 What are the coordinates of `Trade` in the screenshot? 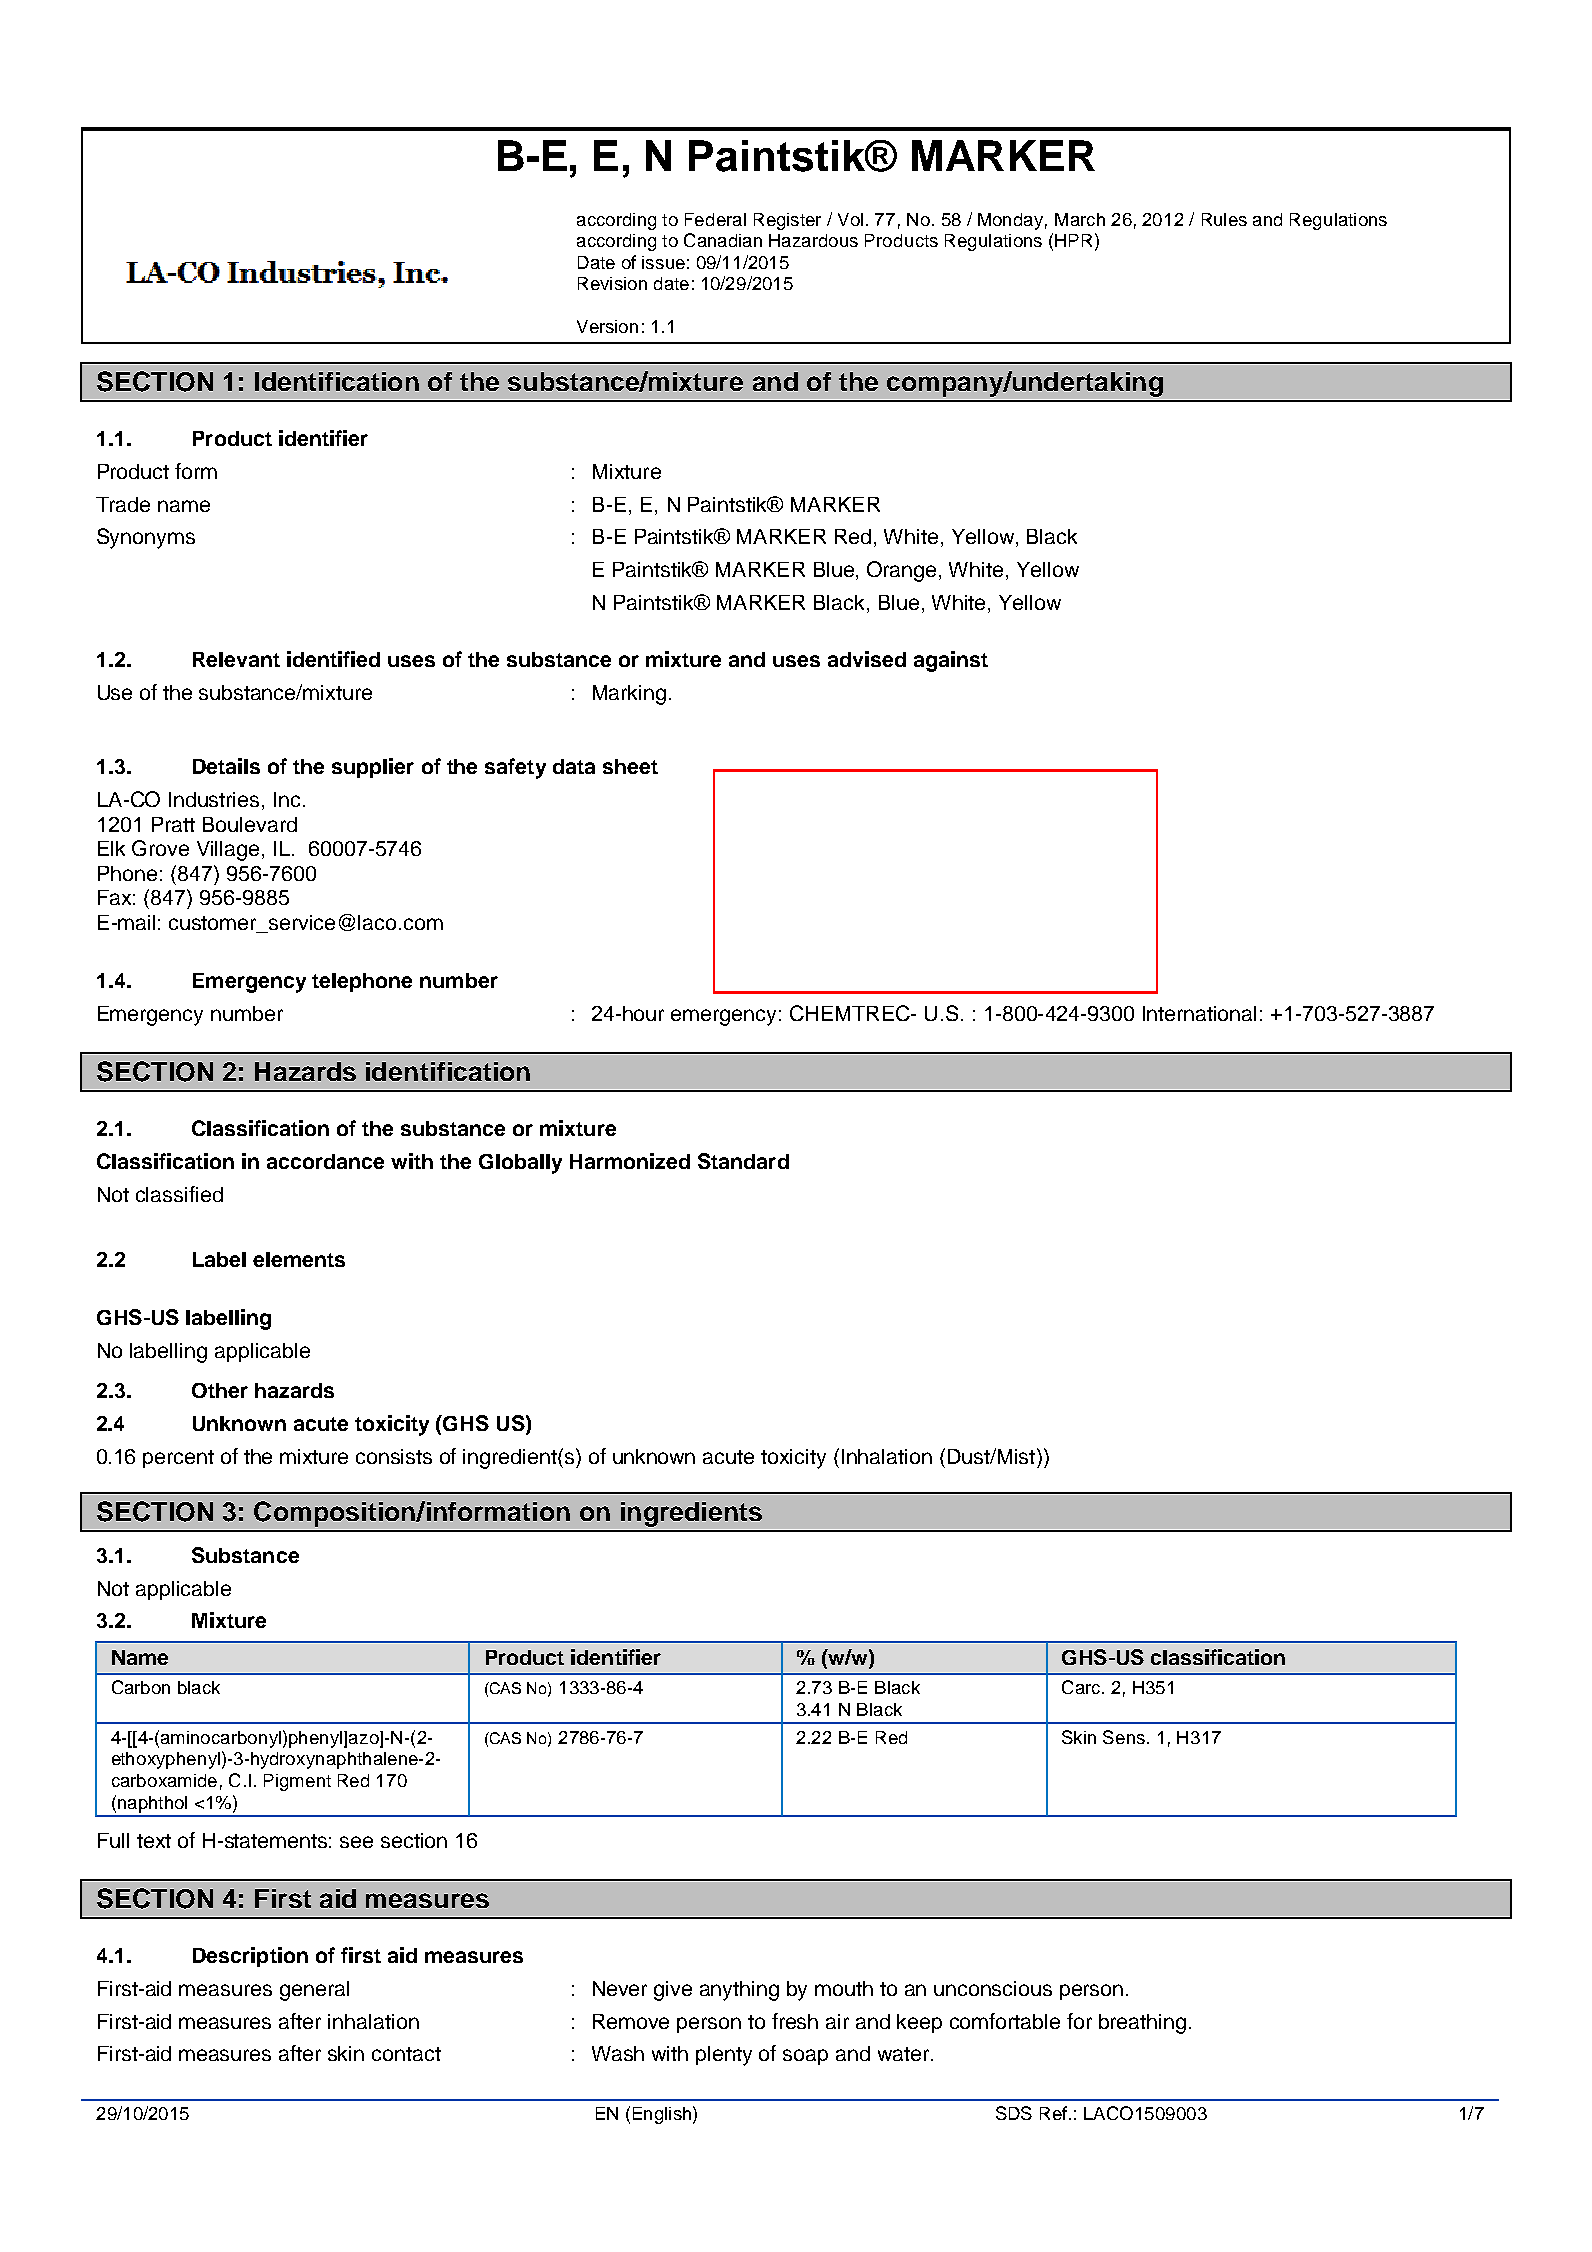 It's located at (123, 504).
